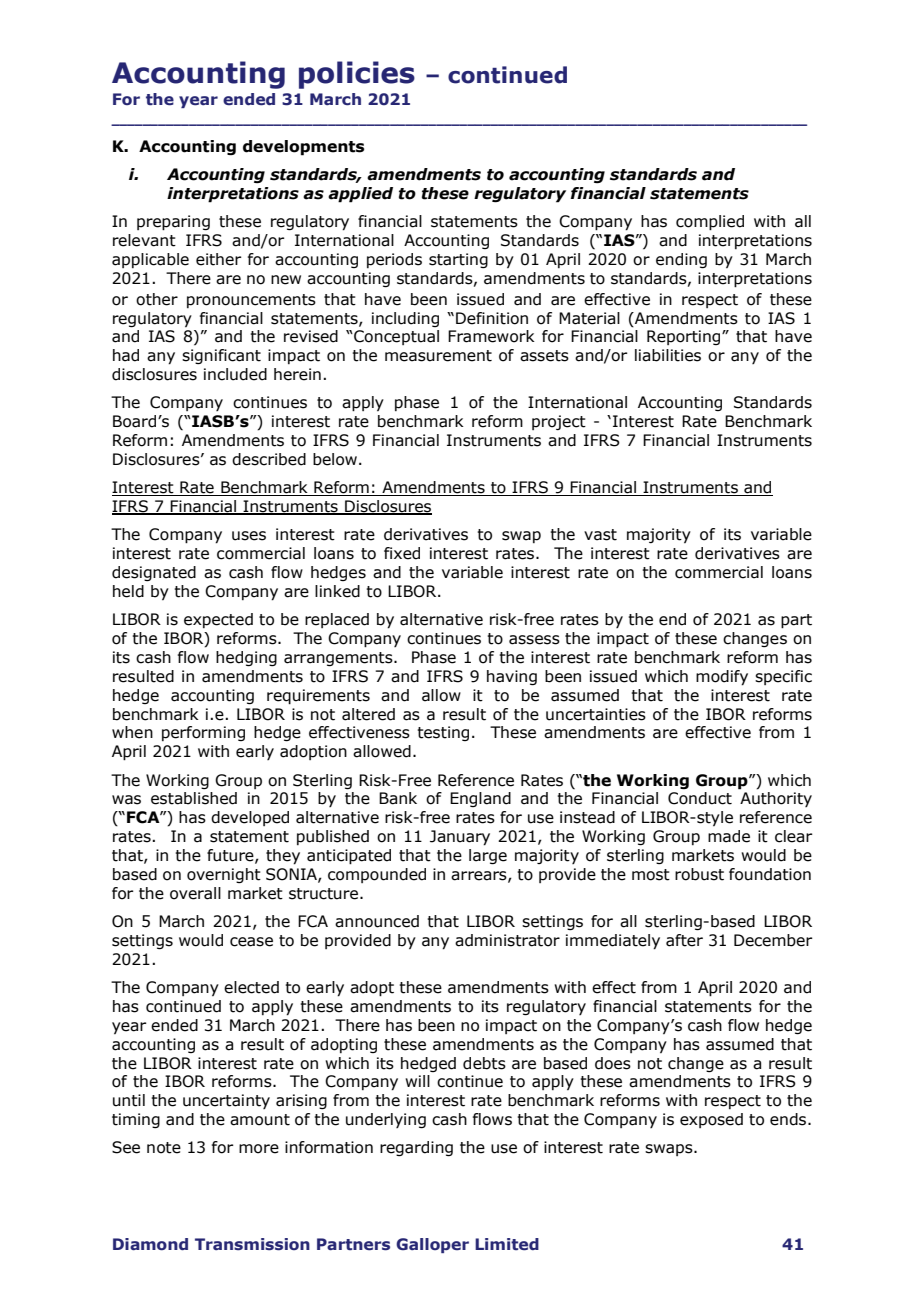  I want to click on developments, so click(303, 148).
